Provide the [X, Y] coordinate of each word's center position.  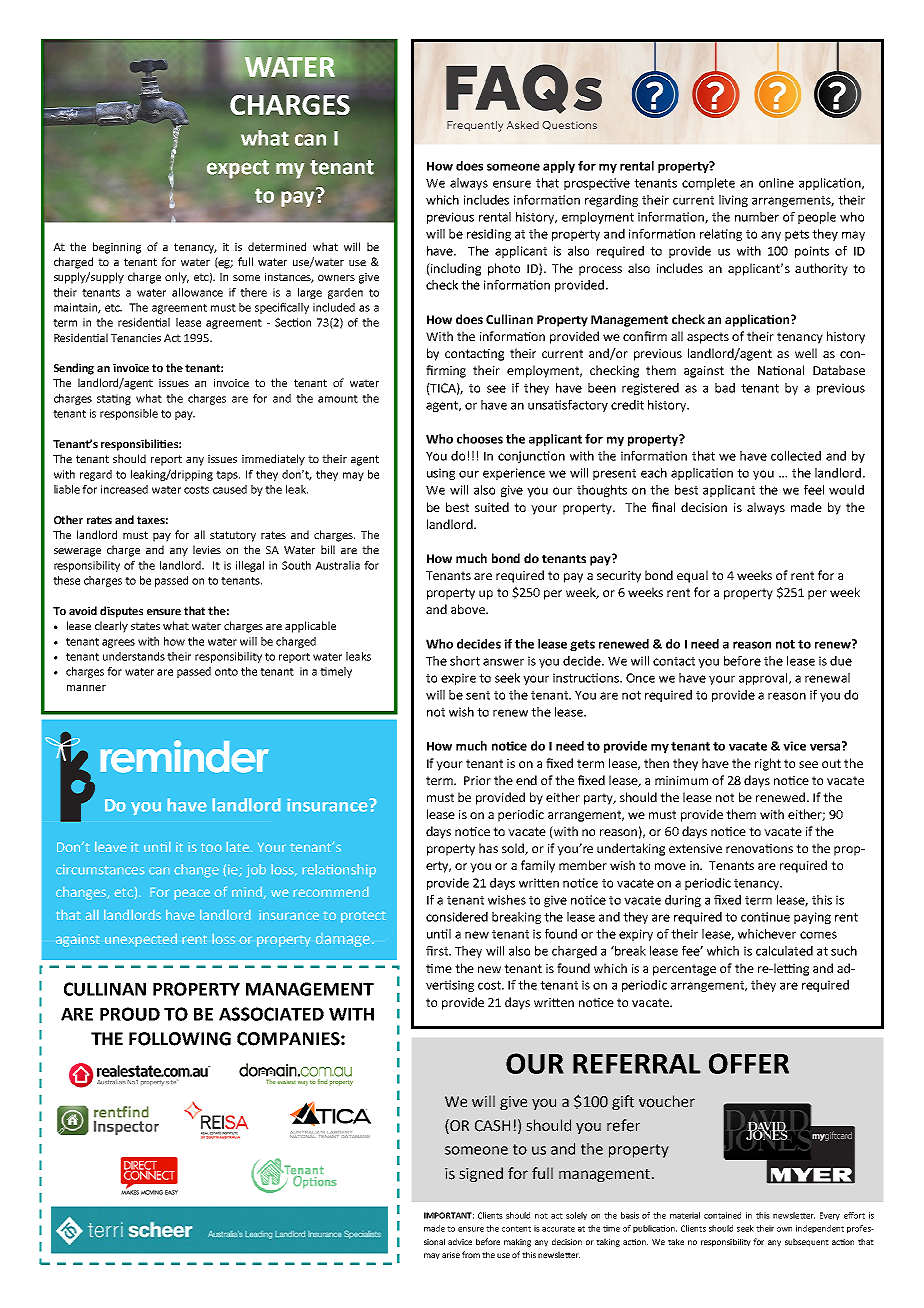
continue [765, 917]
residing [489, 235]
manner [86, 688]
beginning [117, 248]
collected [796, 456]
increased [124, 489]
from [471, 1254]
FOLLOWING [180, 1039]
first [438, 951]
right [768, 764]
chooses [480, 439]
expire [458, 679]
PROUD [130, 1014]
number [757, 217]
